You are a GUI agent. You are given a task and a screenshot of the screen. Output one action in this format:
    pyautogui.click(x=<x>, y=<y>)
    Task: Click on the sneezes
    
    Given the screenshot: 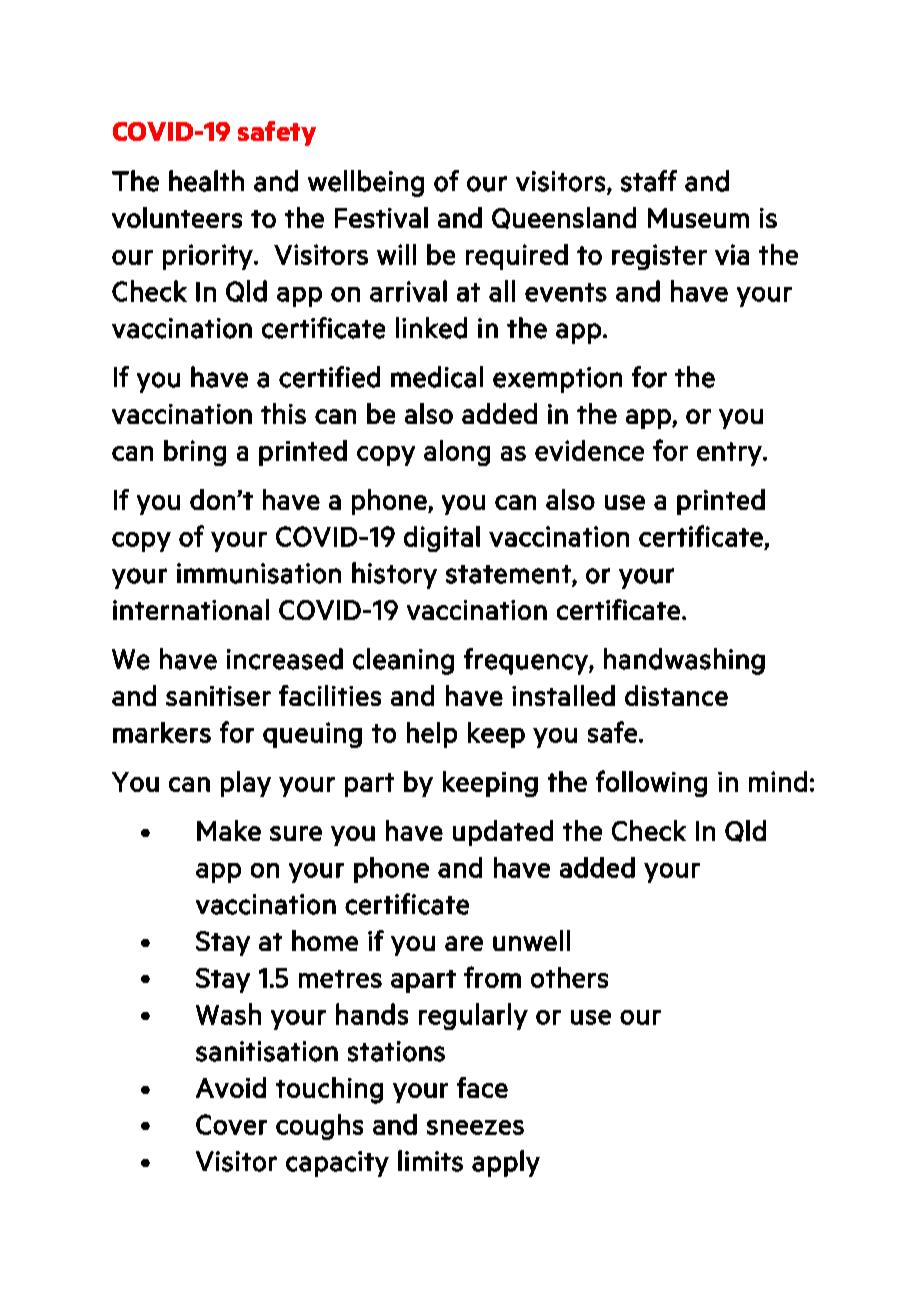 What is the action you would take?
    pyautogui.click(x=475, y=1127)
